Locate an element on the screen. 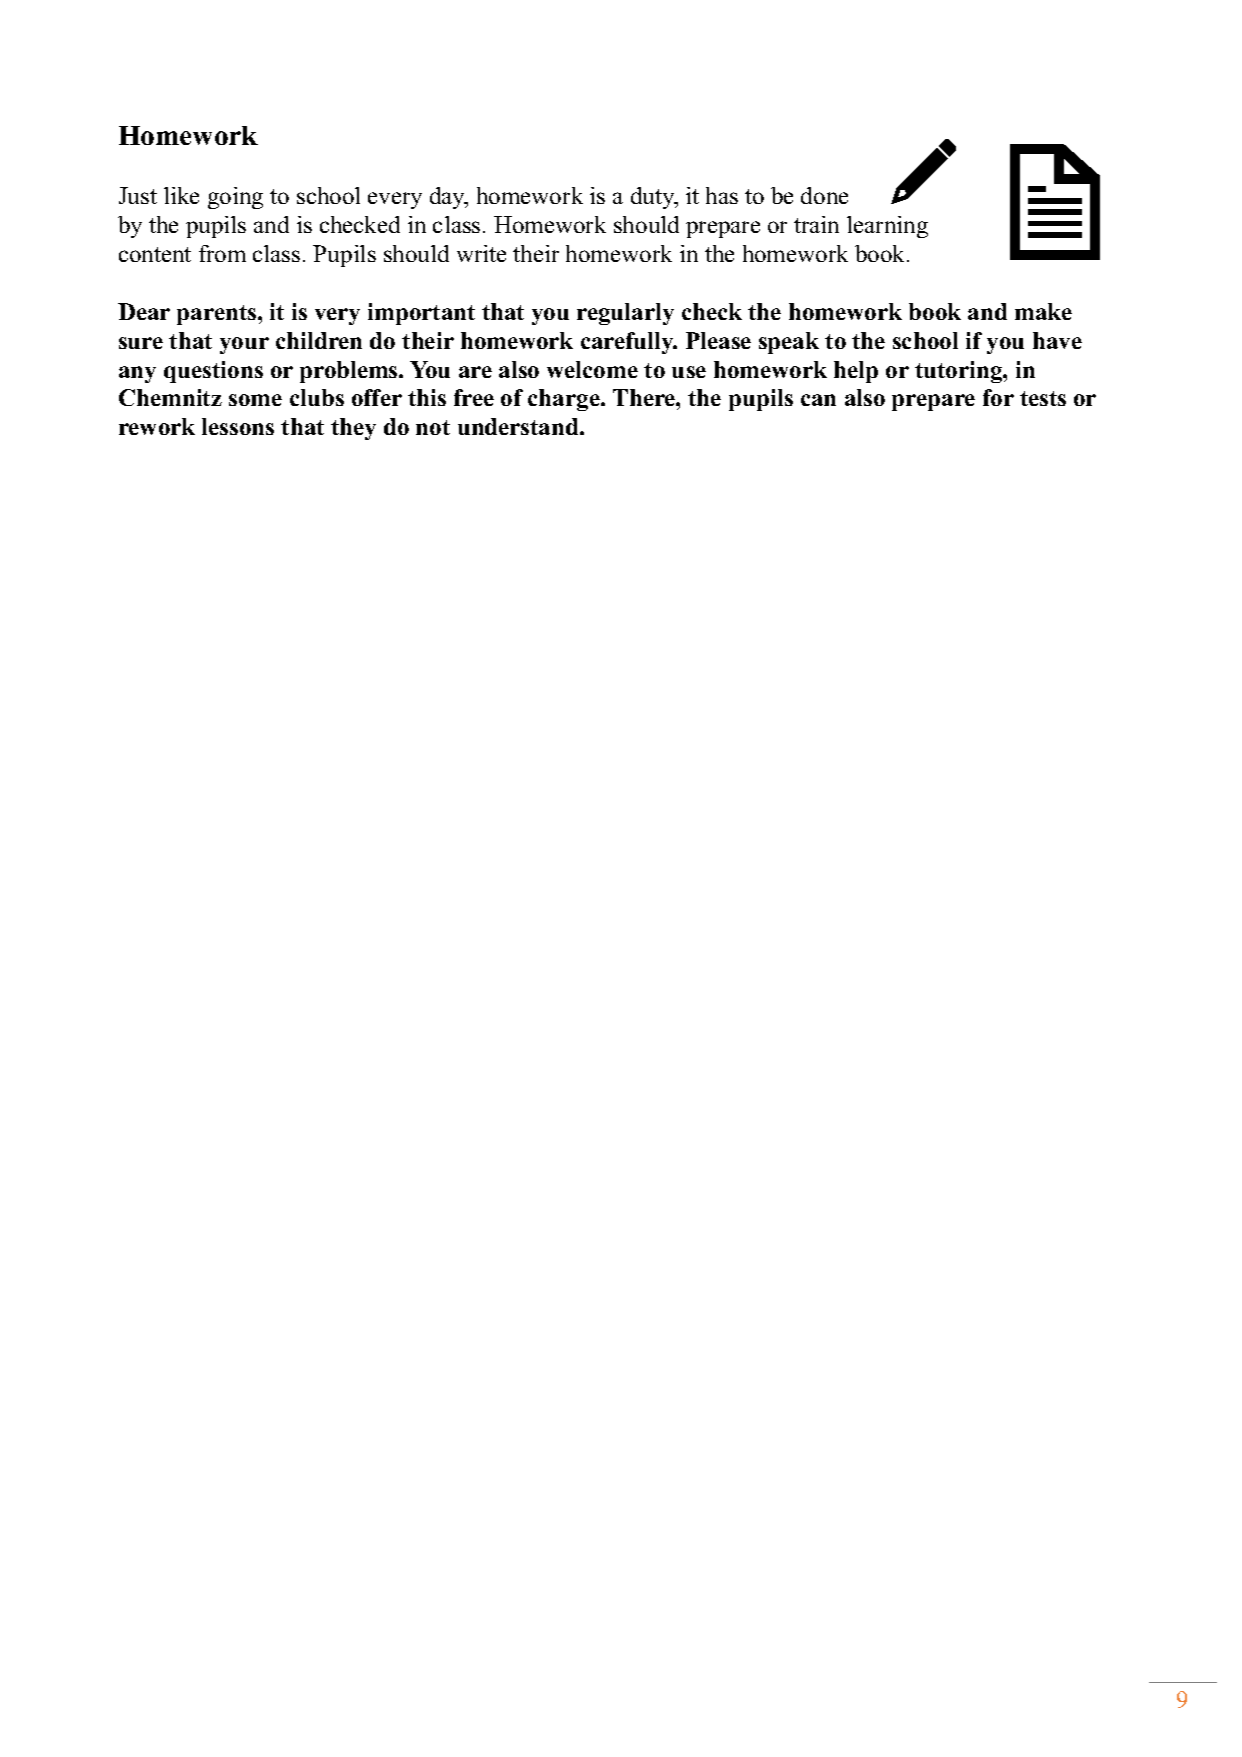 This screenshot has width=1242, height=1757. duty is located at coordinates (654, 198).
